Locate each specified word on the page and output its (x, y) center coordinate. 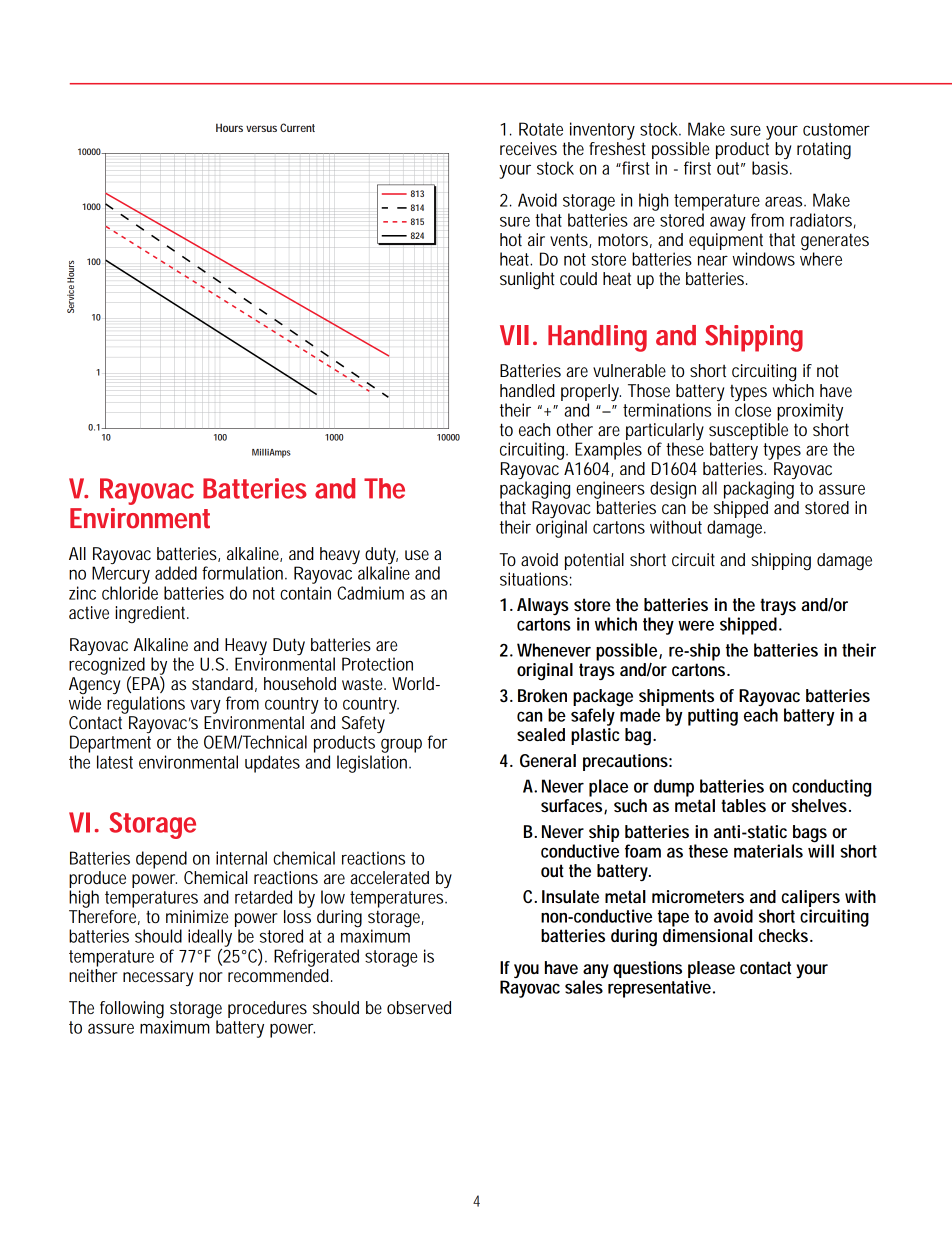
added (176, 573)
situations (534, 579)
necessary (158, 979)
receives (528, 148)
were (696, 626)
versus (261, 128)
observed (419, 1007)
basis (770, 168)
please (711, 971)
